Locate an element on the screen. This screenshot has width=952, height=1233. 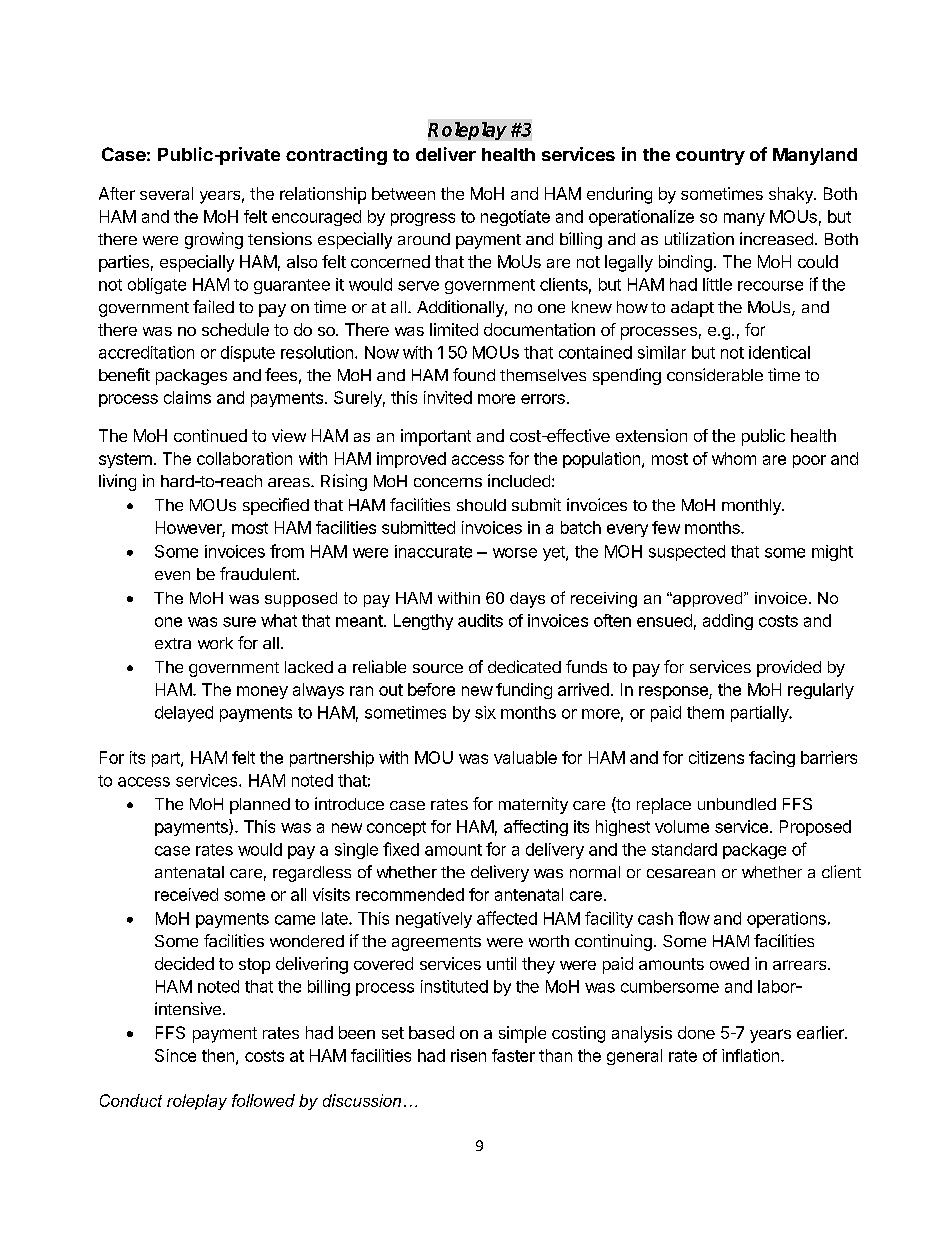
negotiate is located at coordinates (515, 218).
